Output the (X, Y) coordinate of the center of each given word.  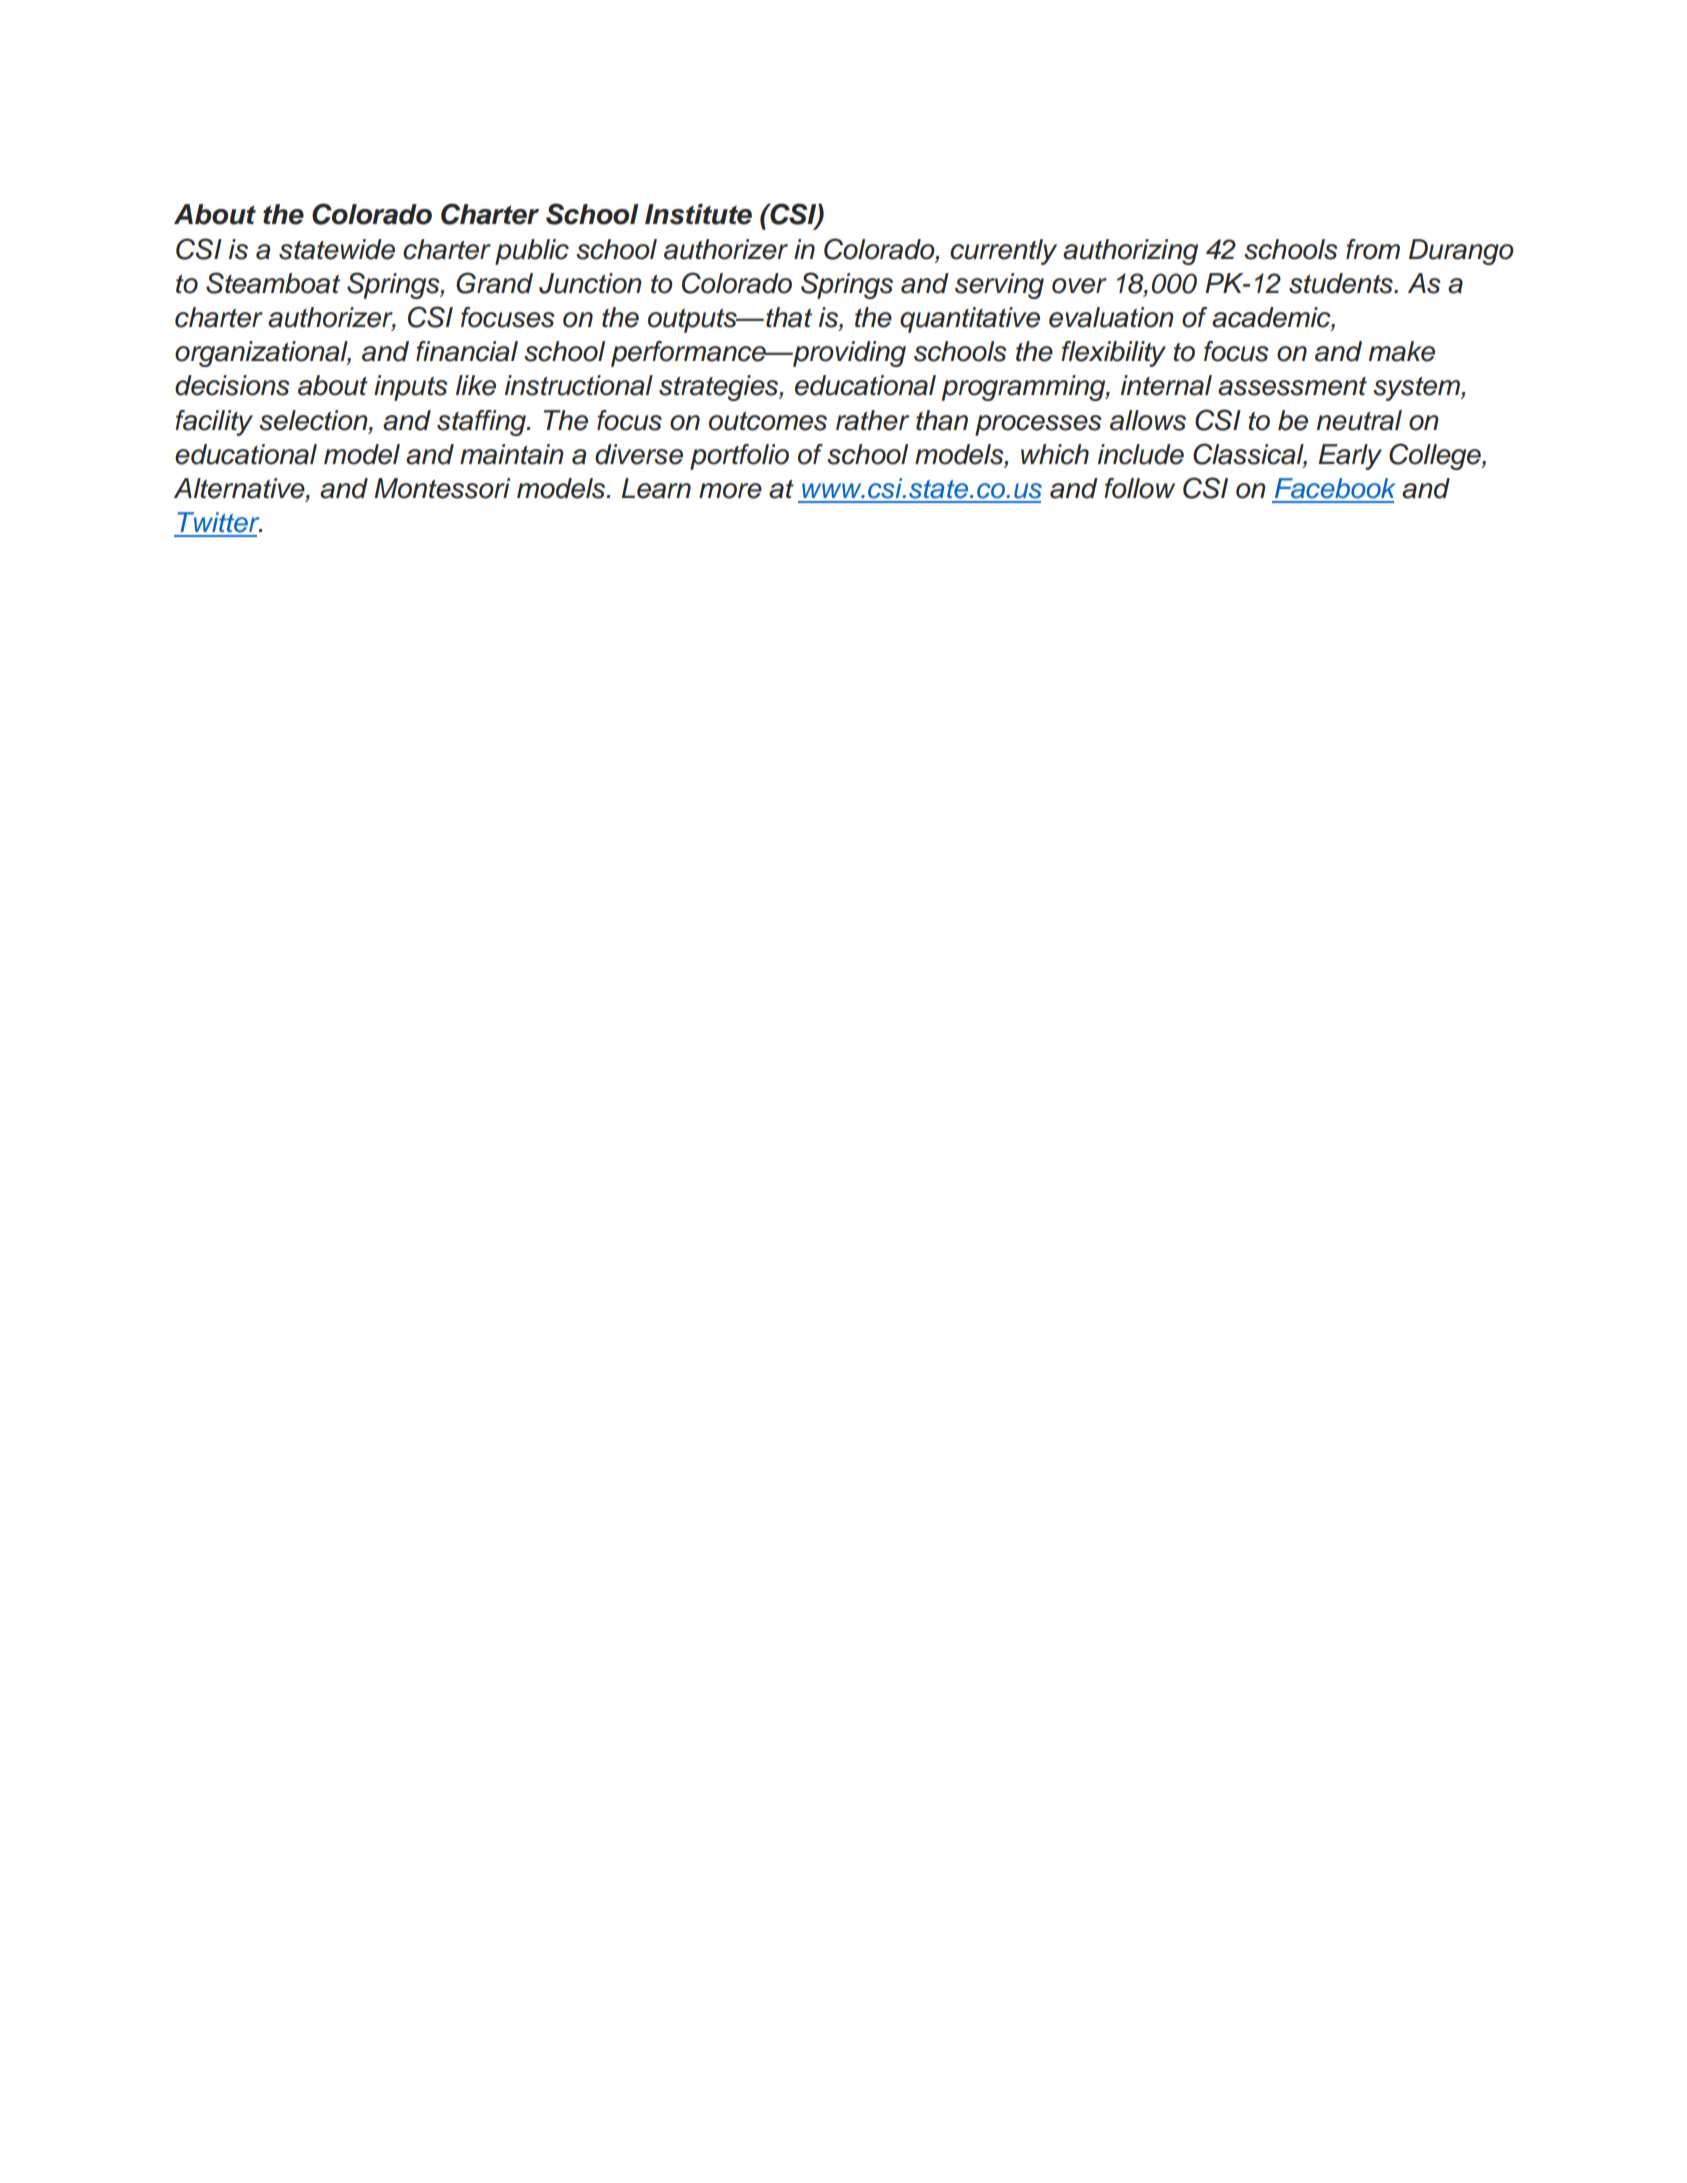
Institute (698, 214)
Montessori (442, 488)
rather (872, 420)
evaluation (1111, 317)
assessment (1292, 386)
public (532, 252)
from (1373, 249)
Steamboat (273, 283)
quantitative (970, 320)
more (730, 491)
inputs (411, 388)
